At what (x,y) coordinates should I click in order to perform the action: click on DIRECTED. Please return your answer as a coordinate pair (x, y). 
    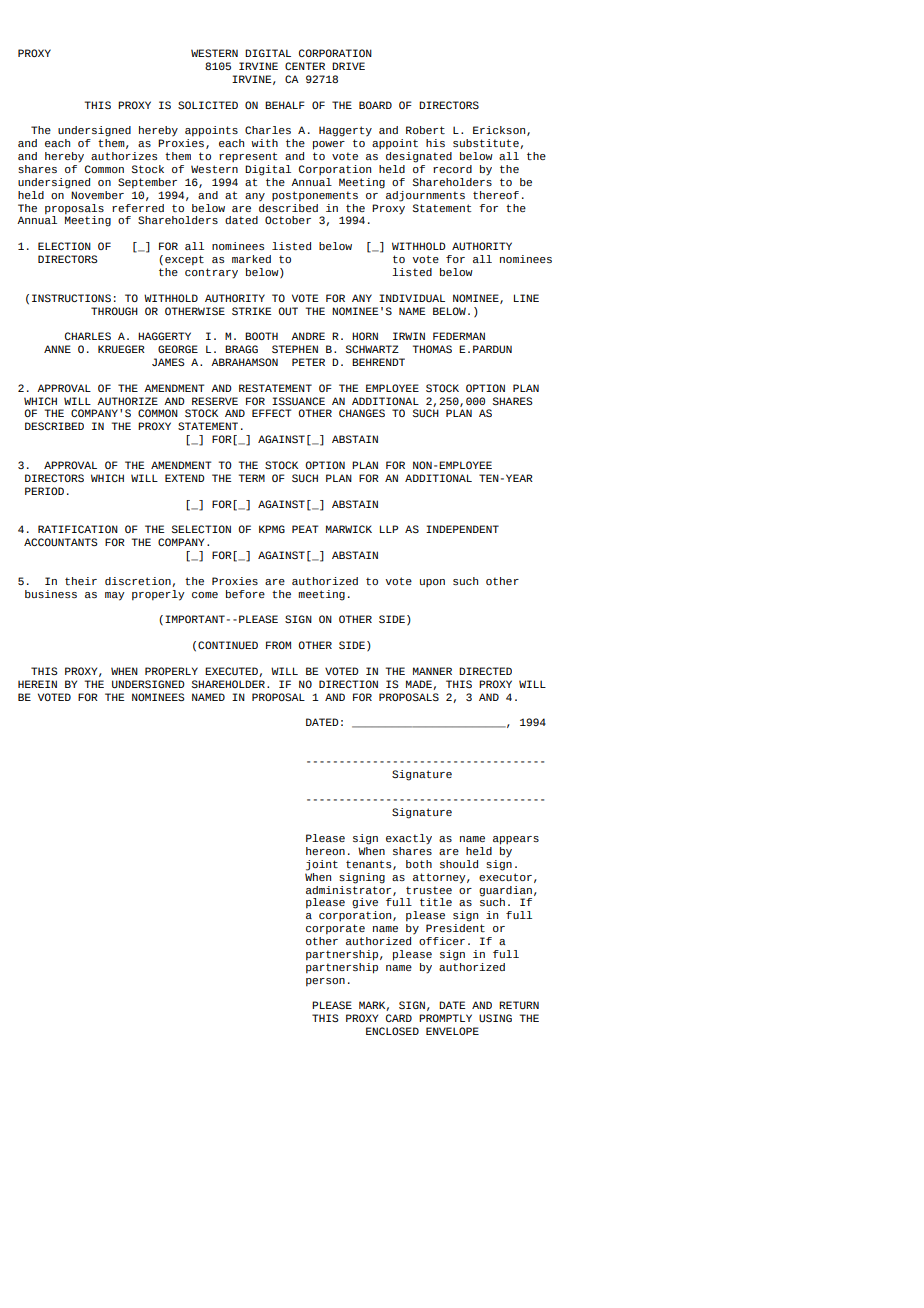
    Looking at the image, I should click on (485, 671).
